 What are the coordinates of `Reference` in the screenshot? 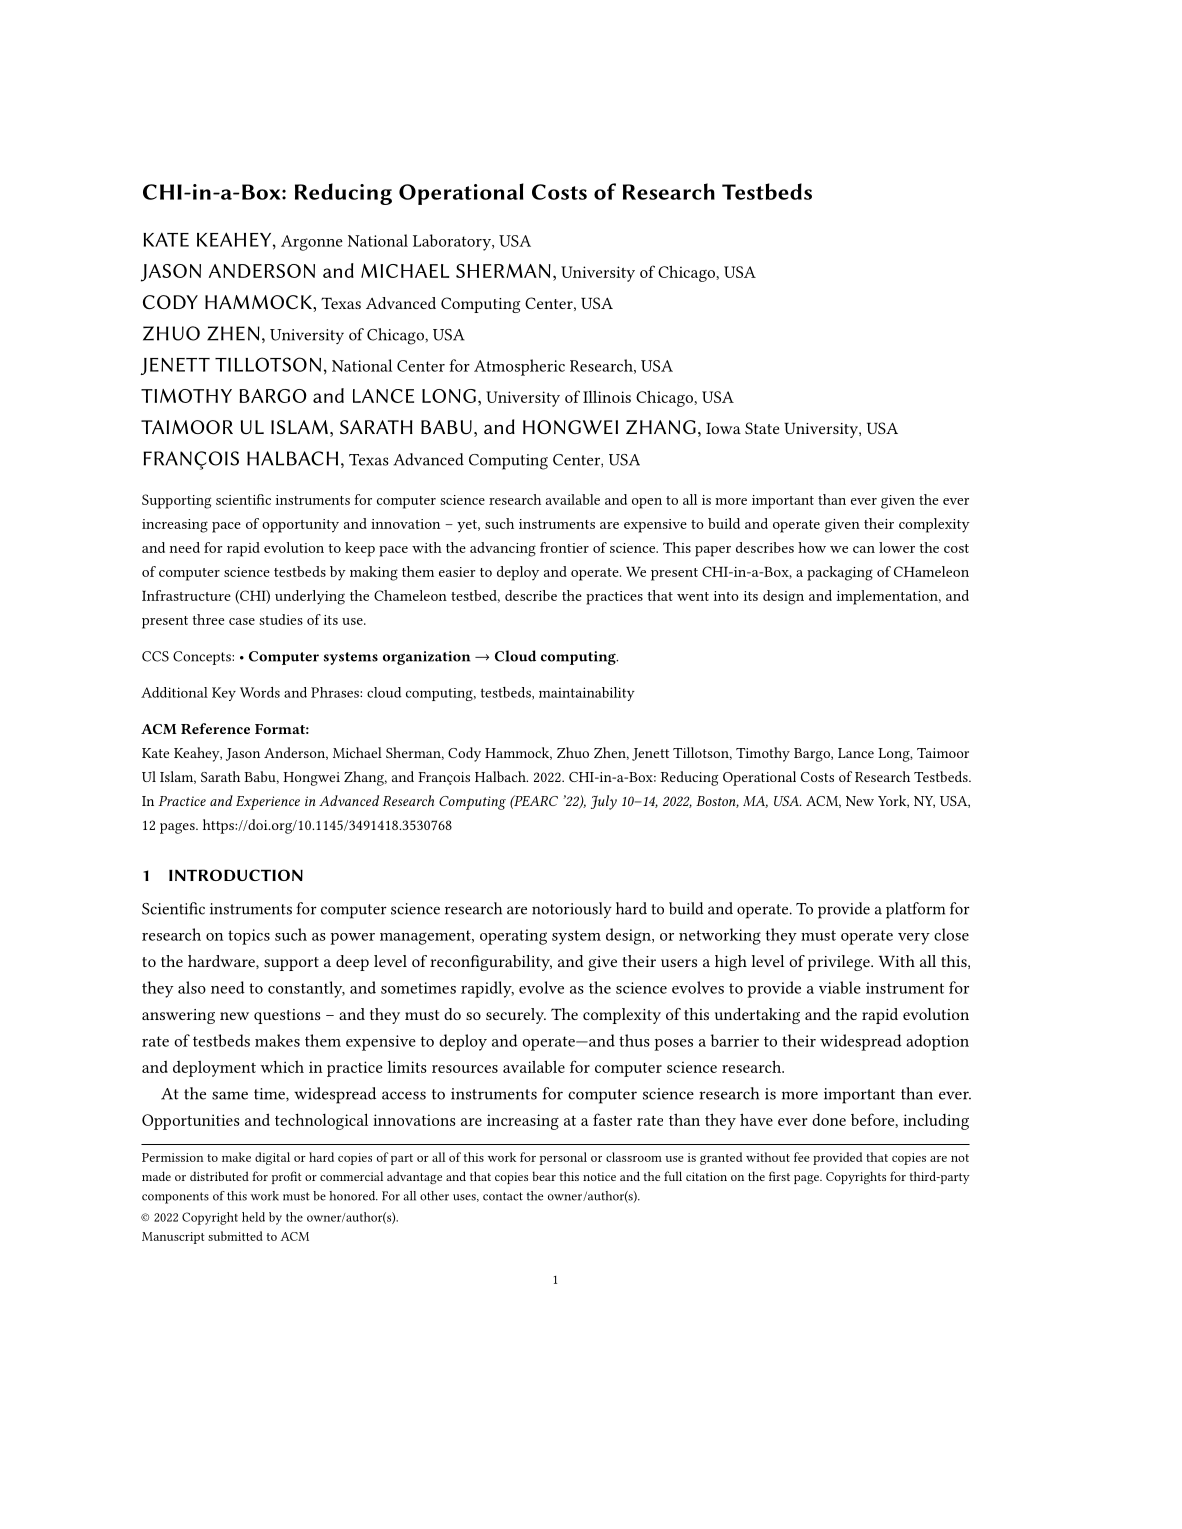 It's located at (215, 728).
